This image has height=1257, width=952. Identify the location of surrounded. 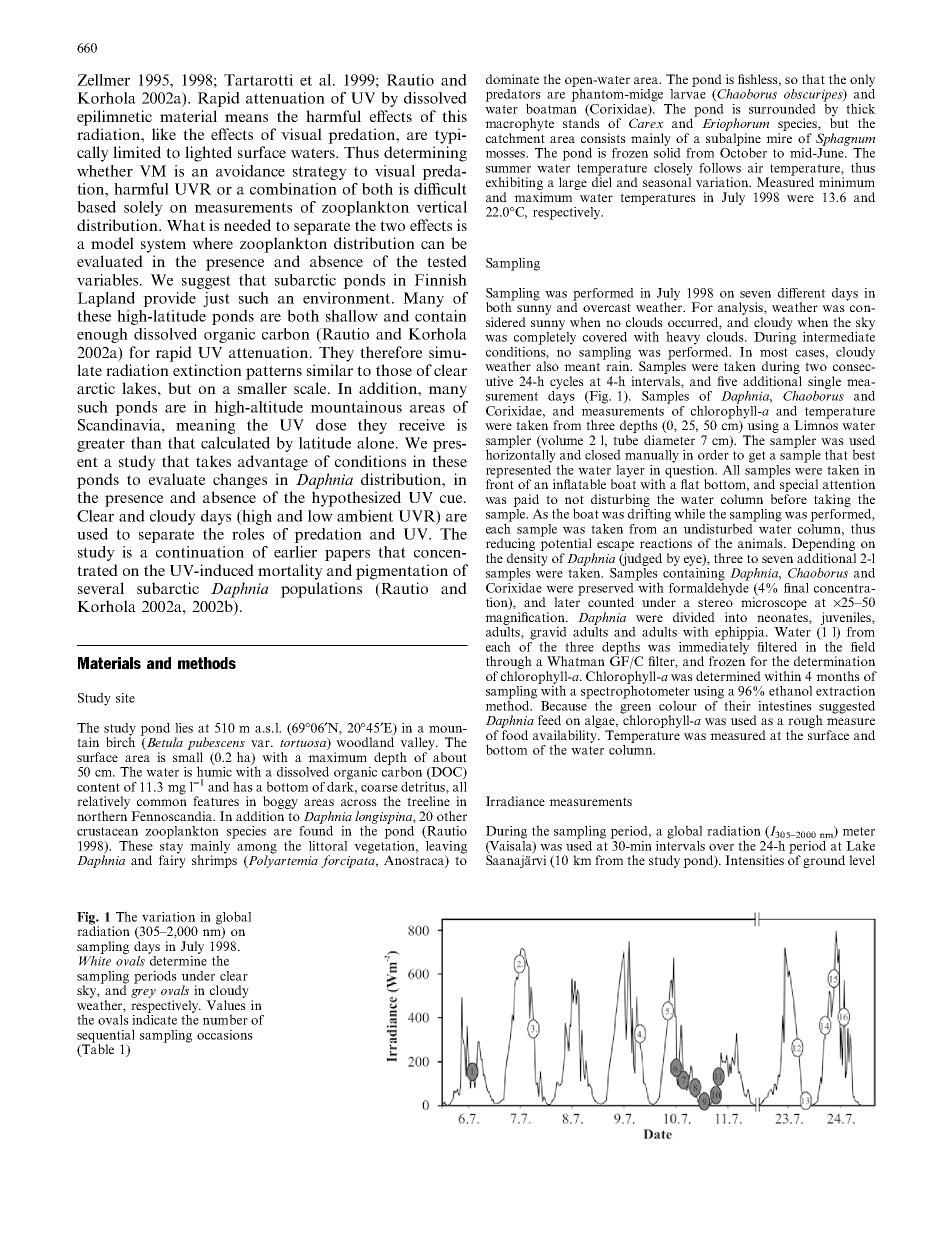
(782, 109).
